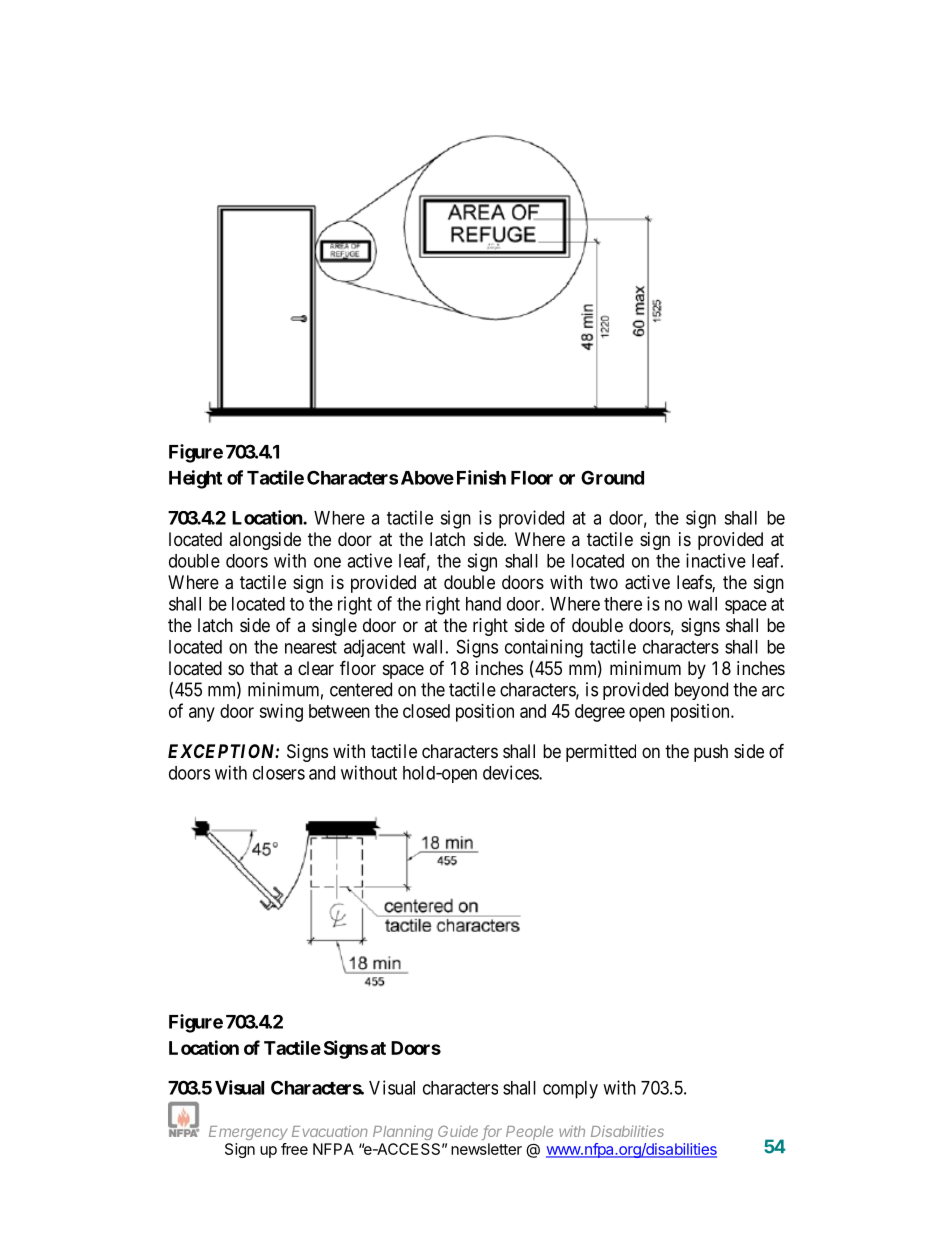  I want to click on Ground, so click(612, 477).
